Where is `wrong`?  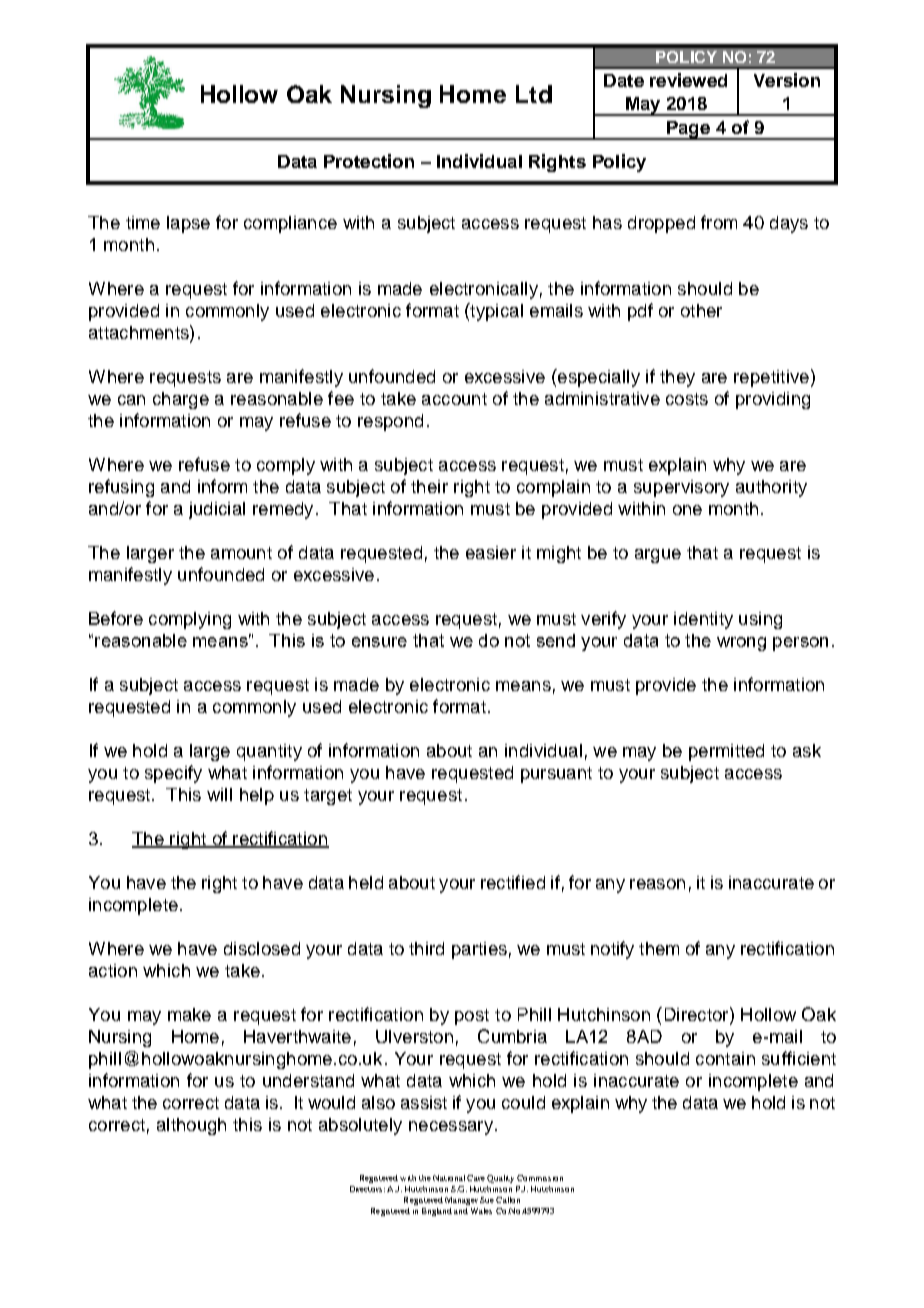 wrong is located at coordinates (741, 644).
